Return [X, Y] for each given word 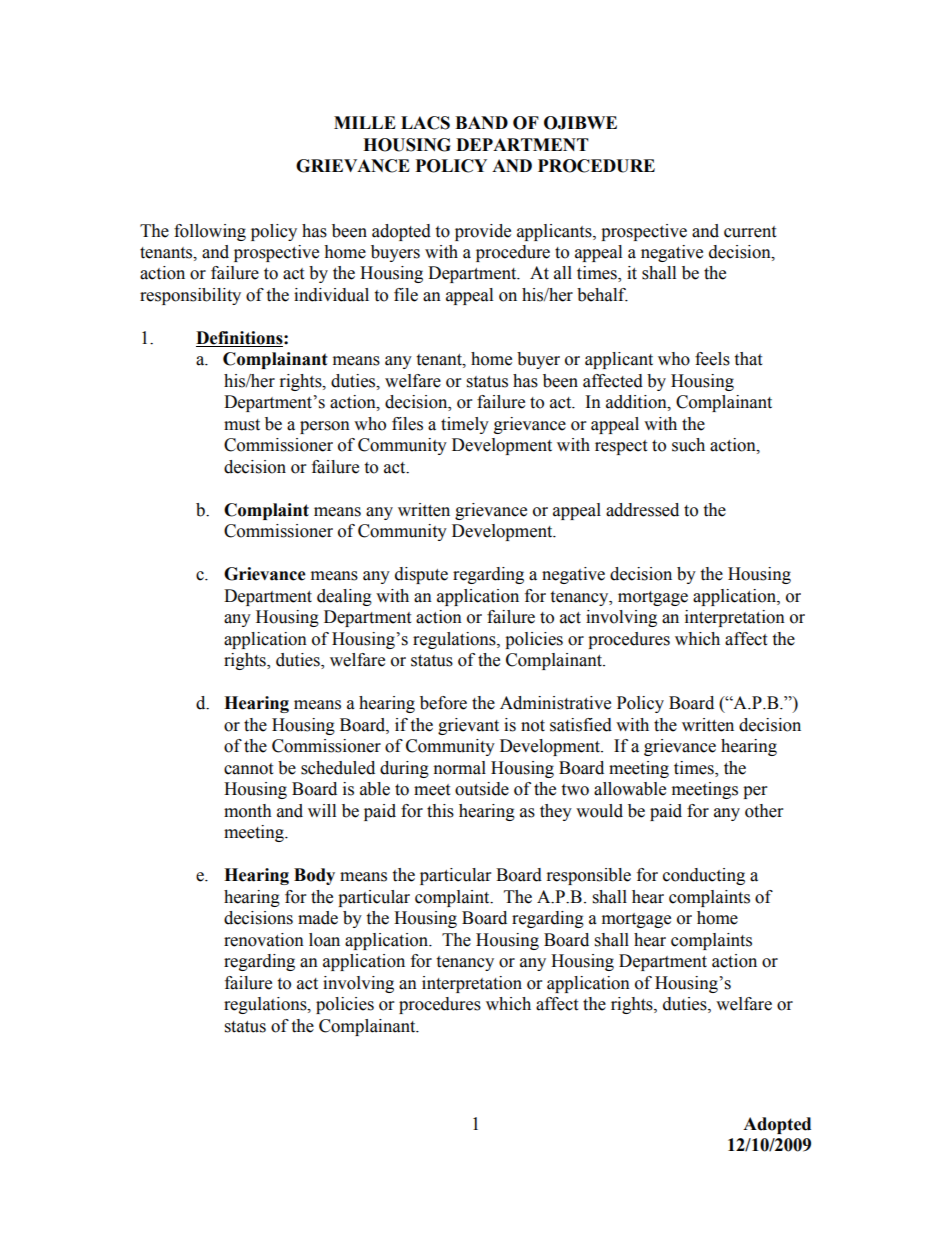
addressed [642, 510]
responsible [589, 876]
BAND [481, 122]
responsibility [190, 296]
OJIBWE [580, 123]
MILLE [365, 122]
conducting [704, 876]
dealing [344, 597]
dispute [421, 575]
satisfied [581, 725]
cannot [248, 769]
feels [712, 359]
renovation [264, 940]
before [443, 703]
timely [465, 425]
